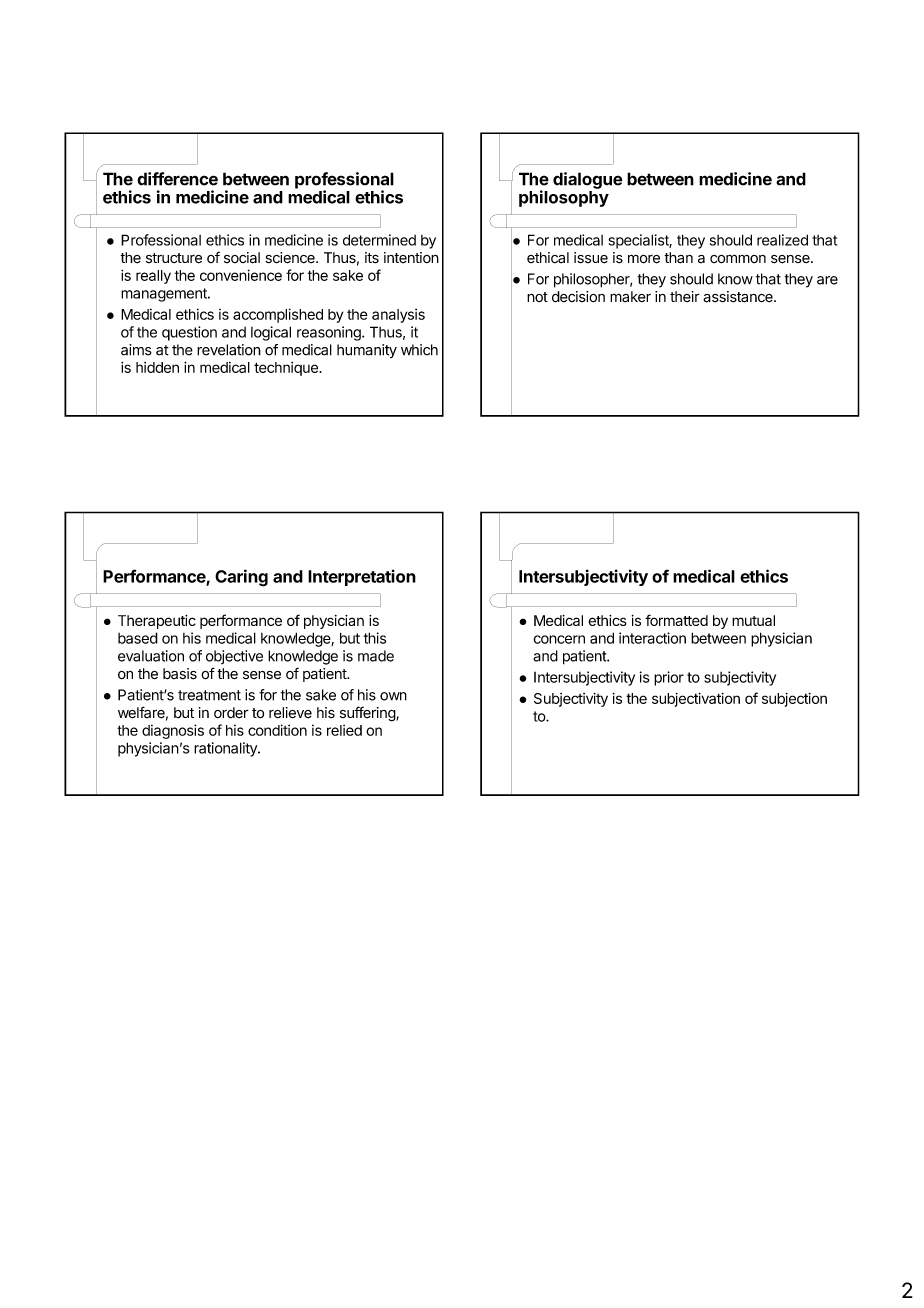 The height and width of the screenshot is (1308, 924). What do you see at coordinates (157, 367) in the screenshot?
I see `hidden` at bounding box center [157, 367].
